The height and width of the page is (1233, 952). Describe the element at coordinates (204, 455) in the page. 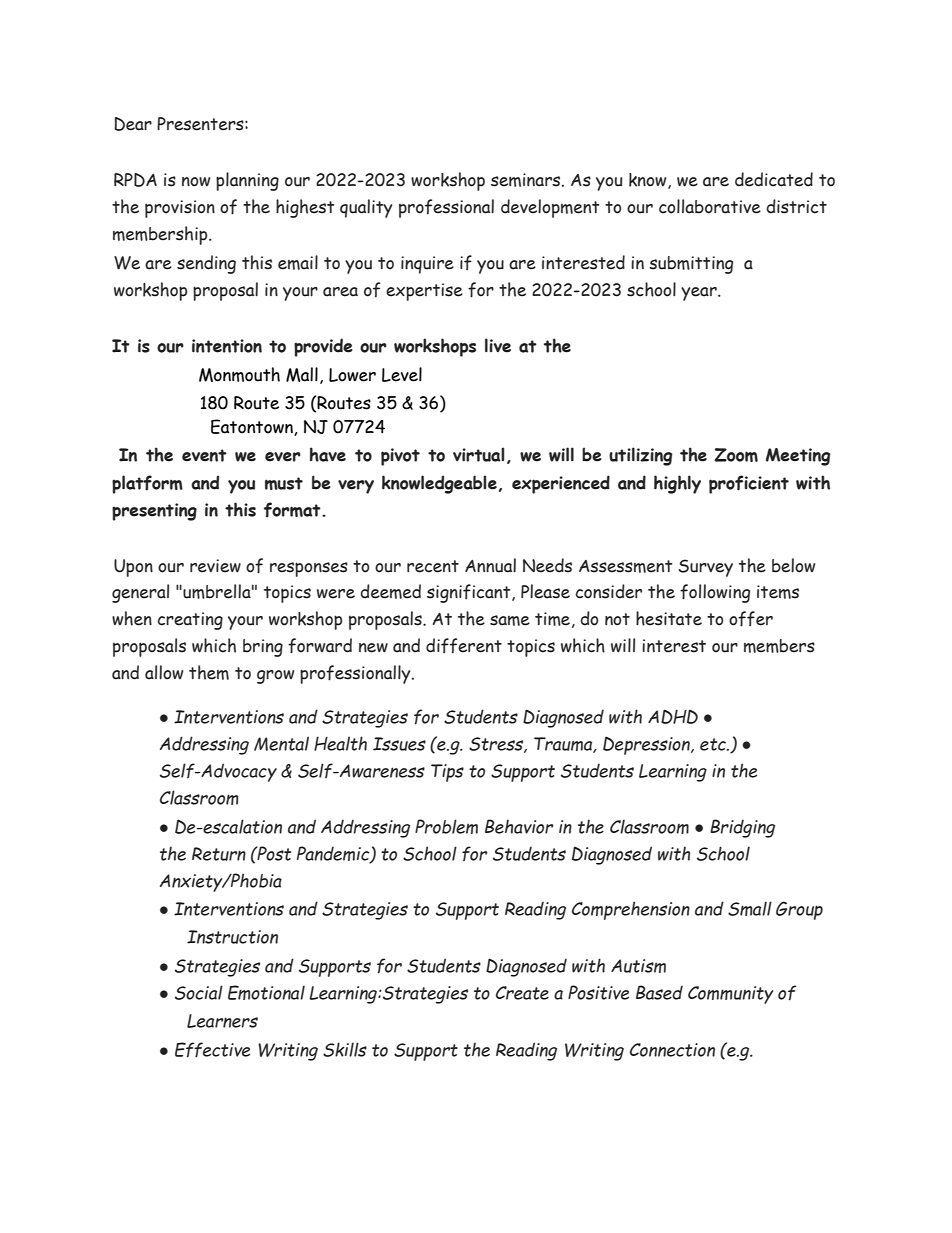

I see `event` at that location.
